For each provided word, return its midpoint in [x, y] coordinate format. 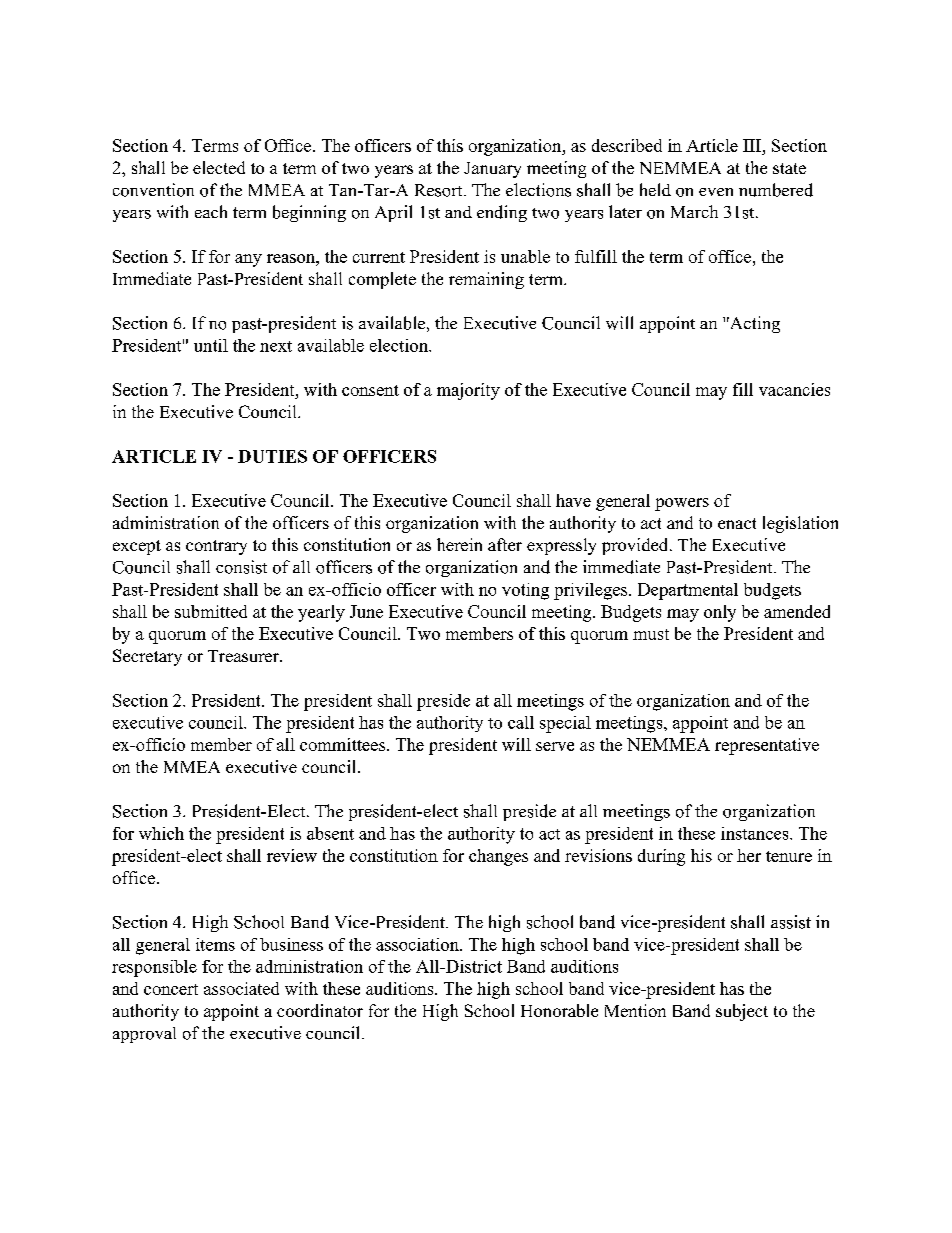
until [211, 345]
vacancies [794, 389]
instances [754, 833]
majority [468, 391]
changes [498, 857]
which [161, 833]
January [492, 170]
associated [241, 988]
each [211, 211]
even [716, 192]
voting [525, 591]
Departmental [688, 591]
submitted [211, 611]
